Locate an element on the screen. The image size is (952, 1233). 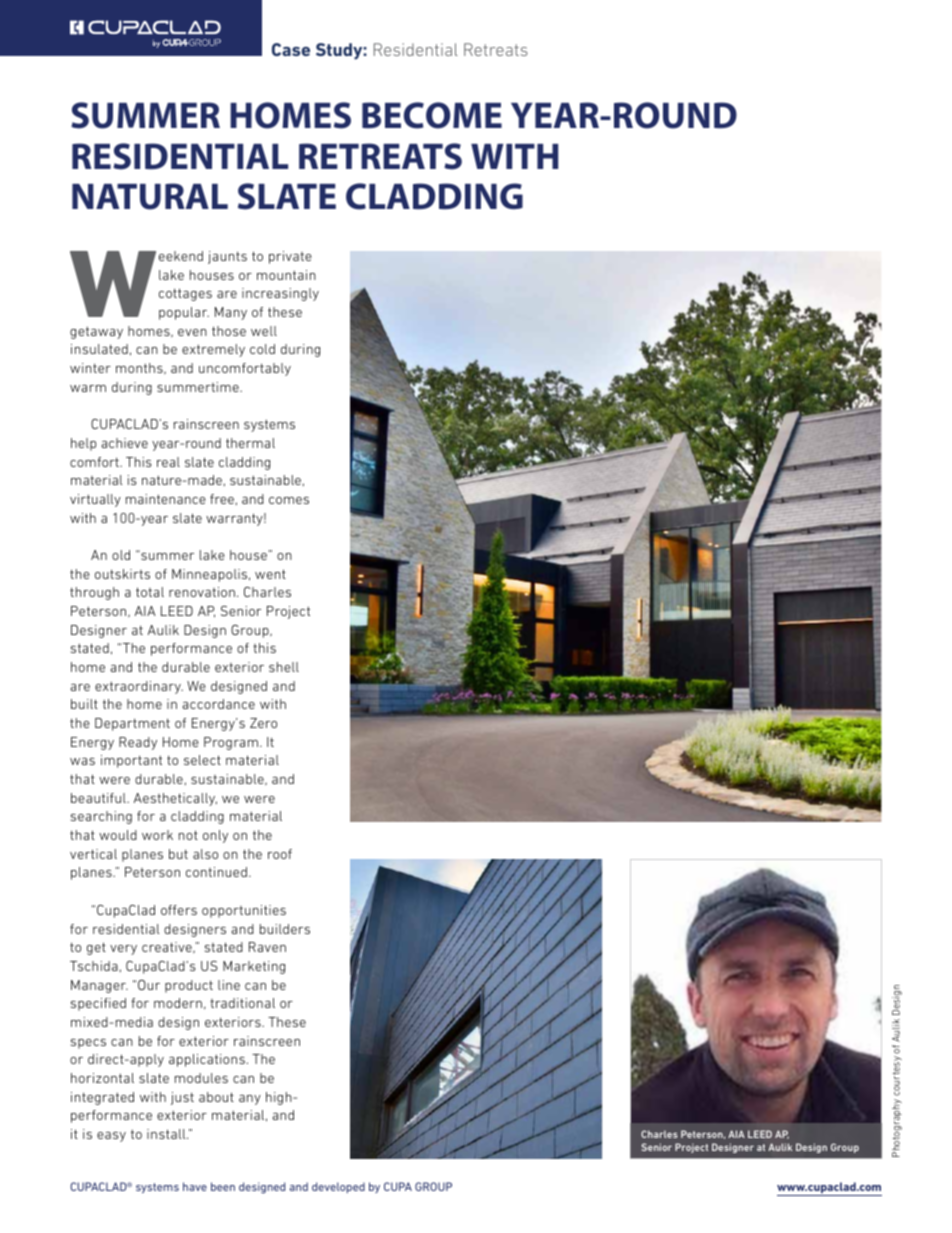
been is located at coordinates (223, 1186).
